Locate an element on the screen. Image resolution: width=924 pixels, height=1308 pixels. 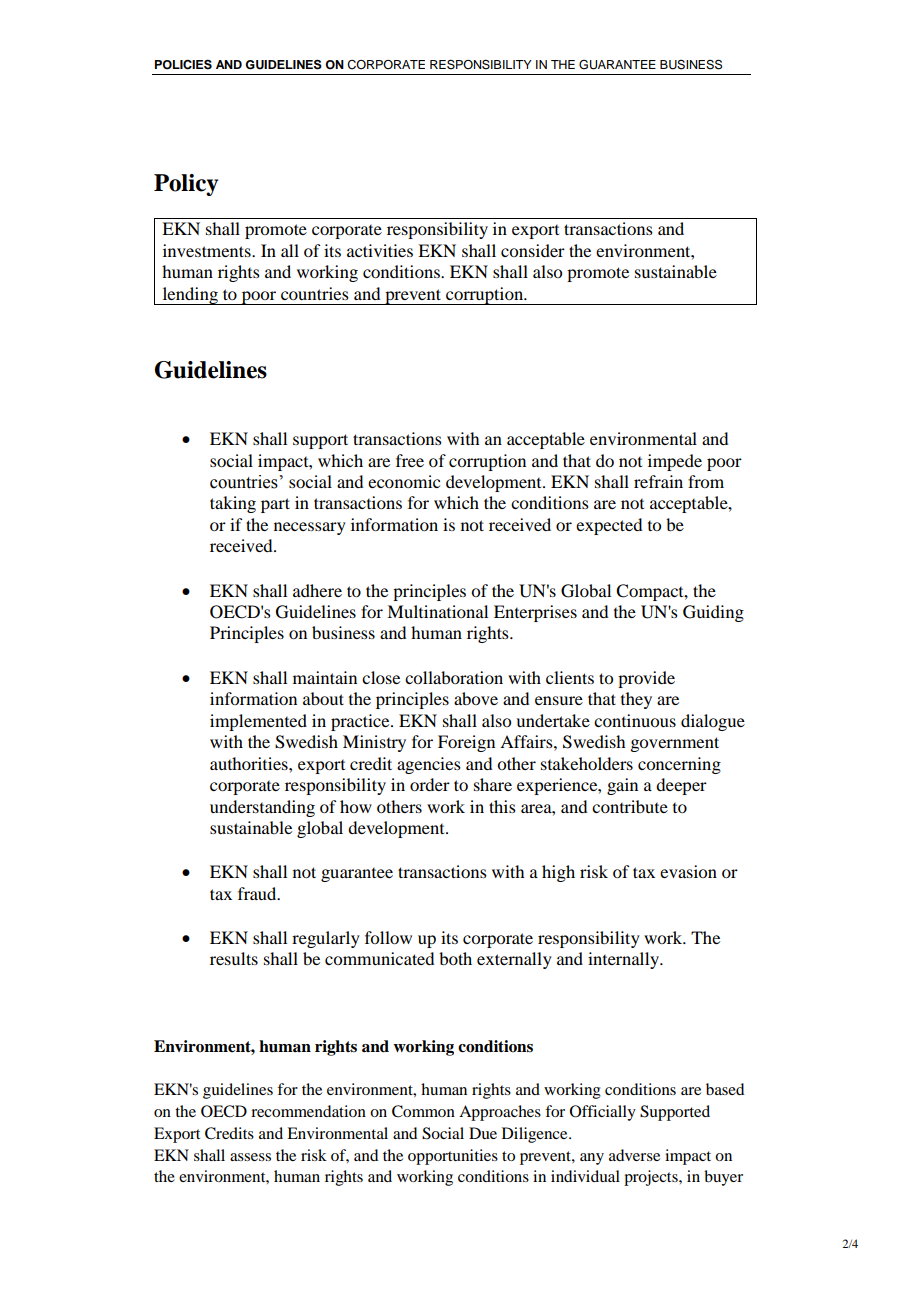
impede is located at coordinates (675, 462).
